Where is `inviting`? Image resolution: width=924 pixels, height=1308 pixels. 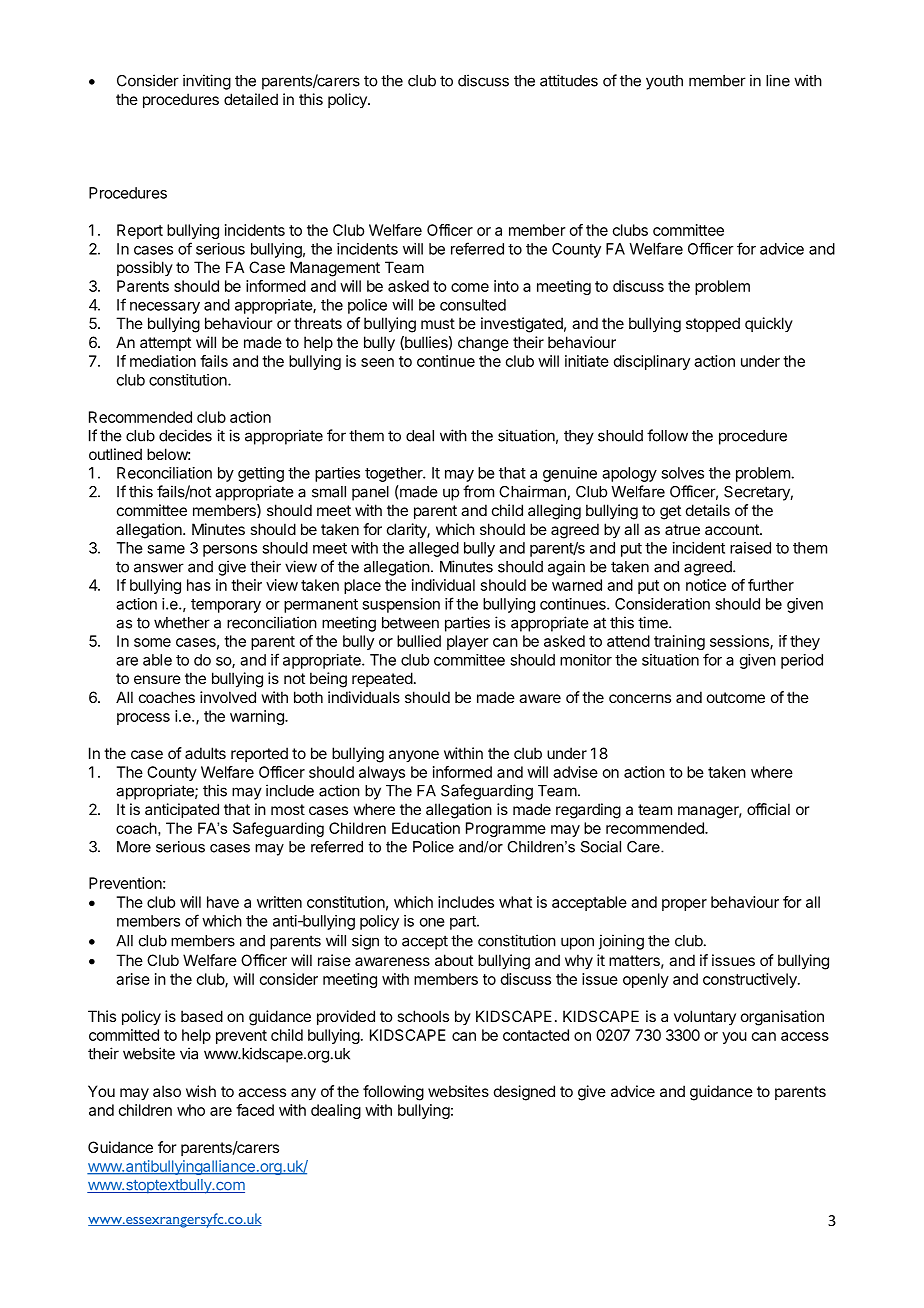 inviting is located at coordinates (207, 82).
